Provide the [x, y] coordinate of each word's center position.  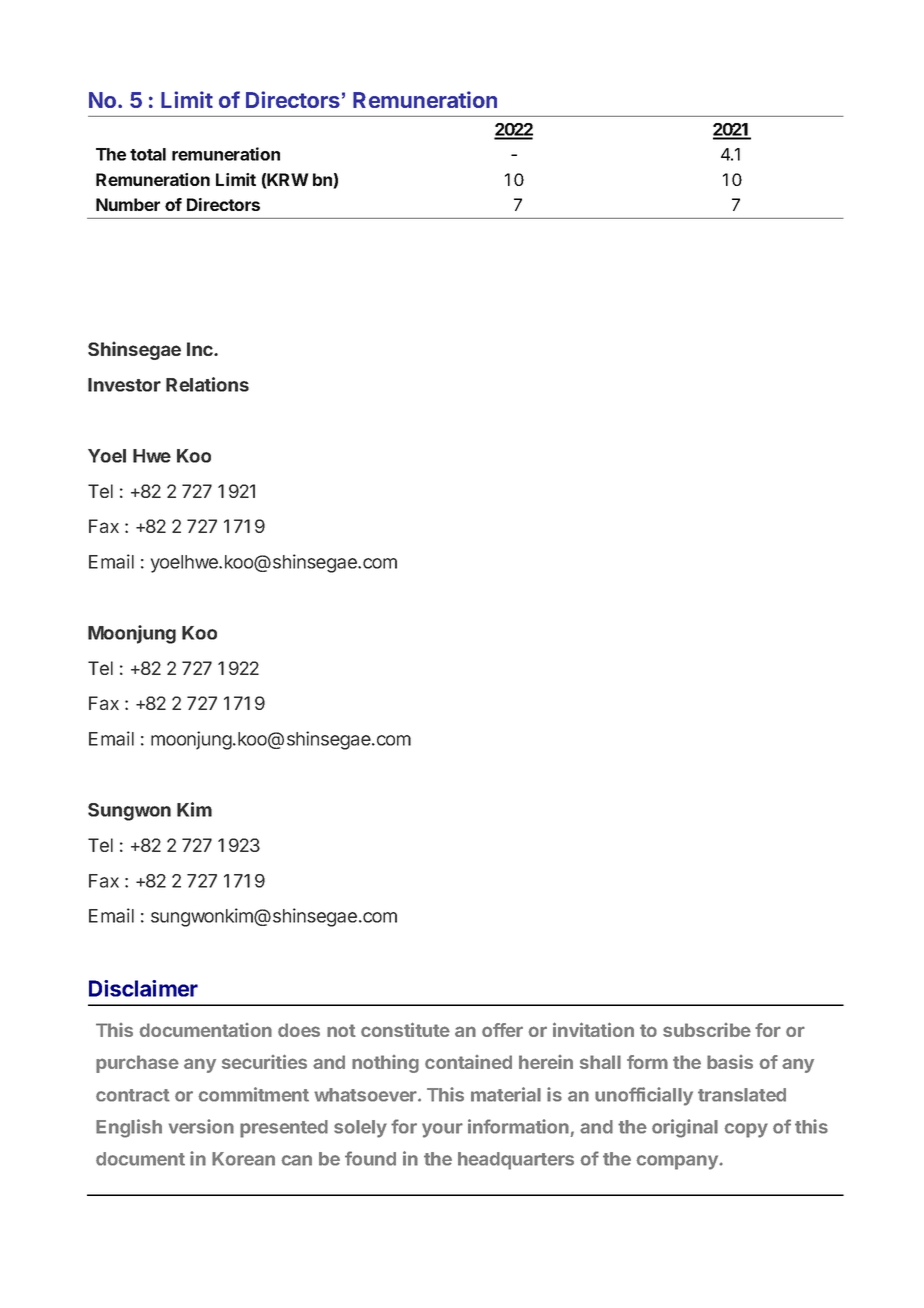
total [148, 154]
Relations [207, 384]
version [201, 1126]
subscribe [707, 1030]
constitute [405, 1029]
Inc [201, 349]
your [442, 1130]
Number [128, 204]
